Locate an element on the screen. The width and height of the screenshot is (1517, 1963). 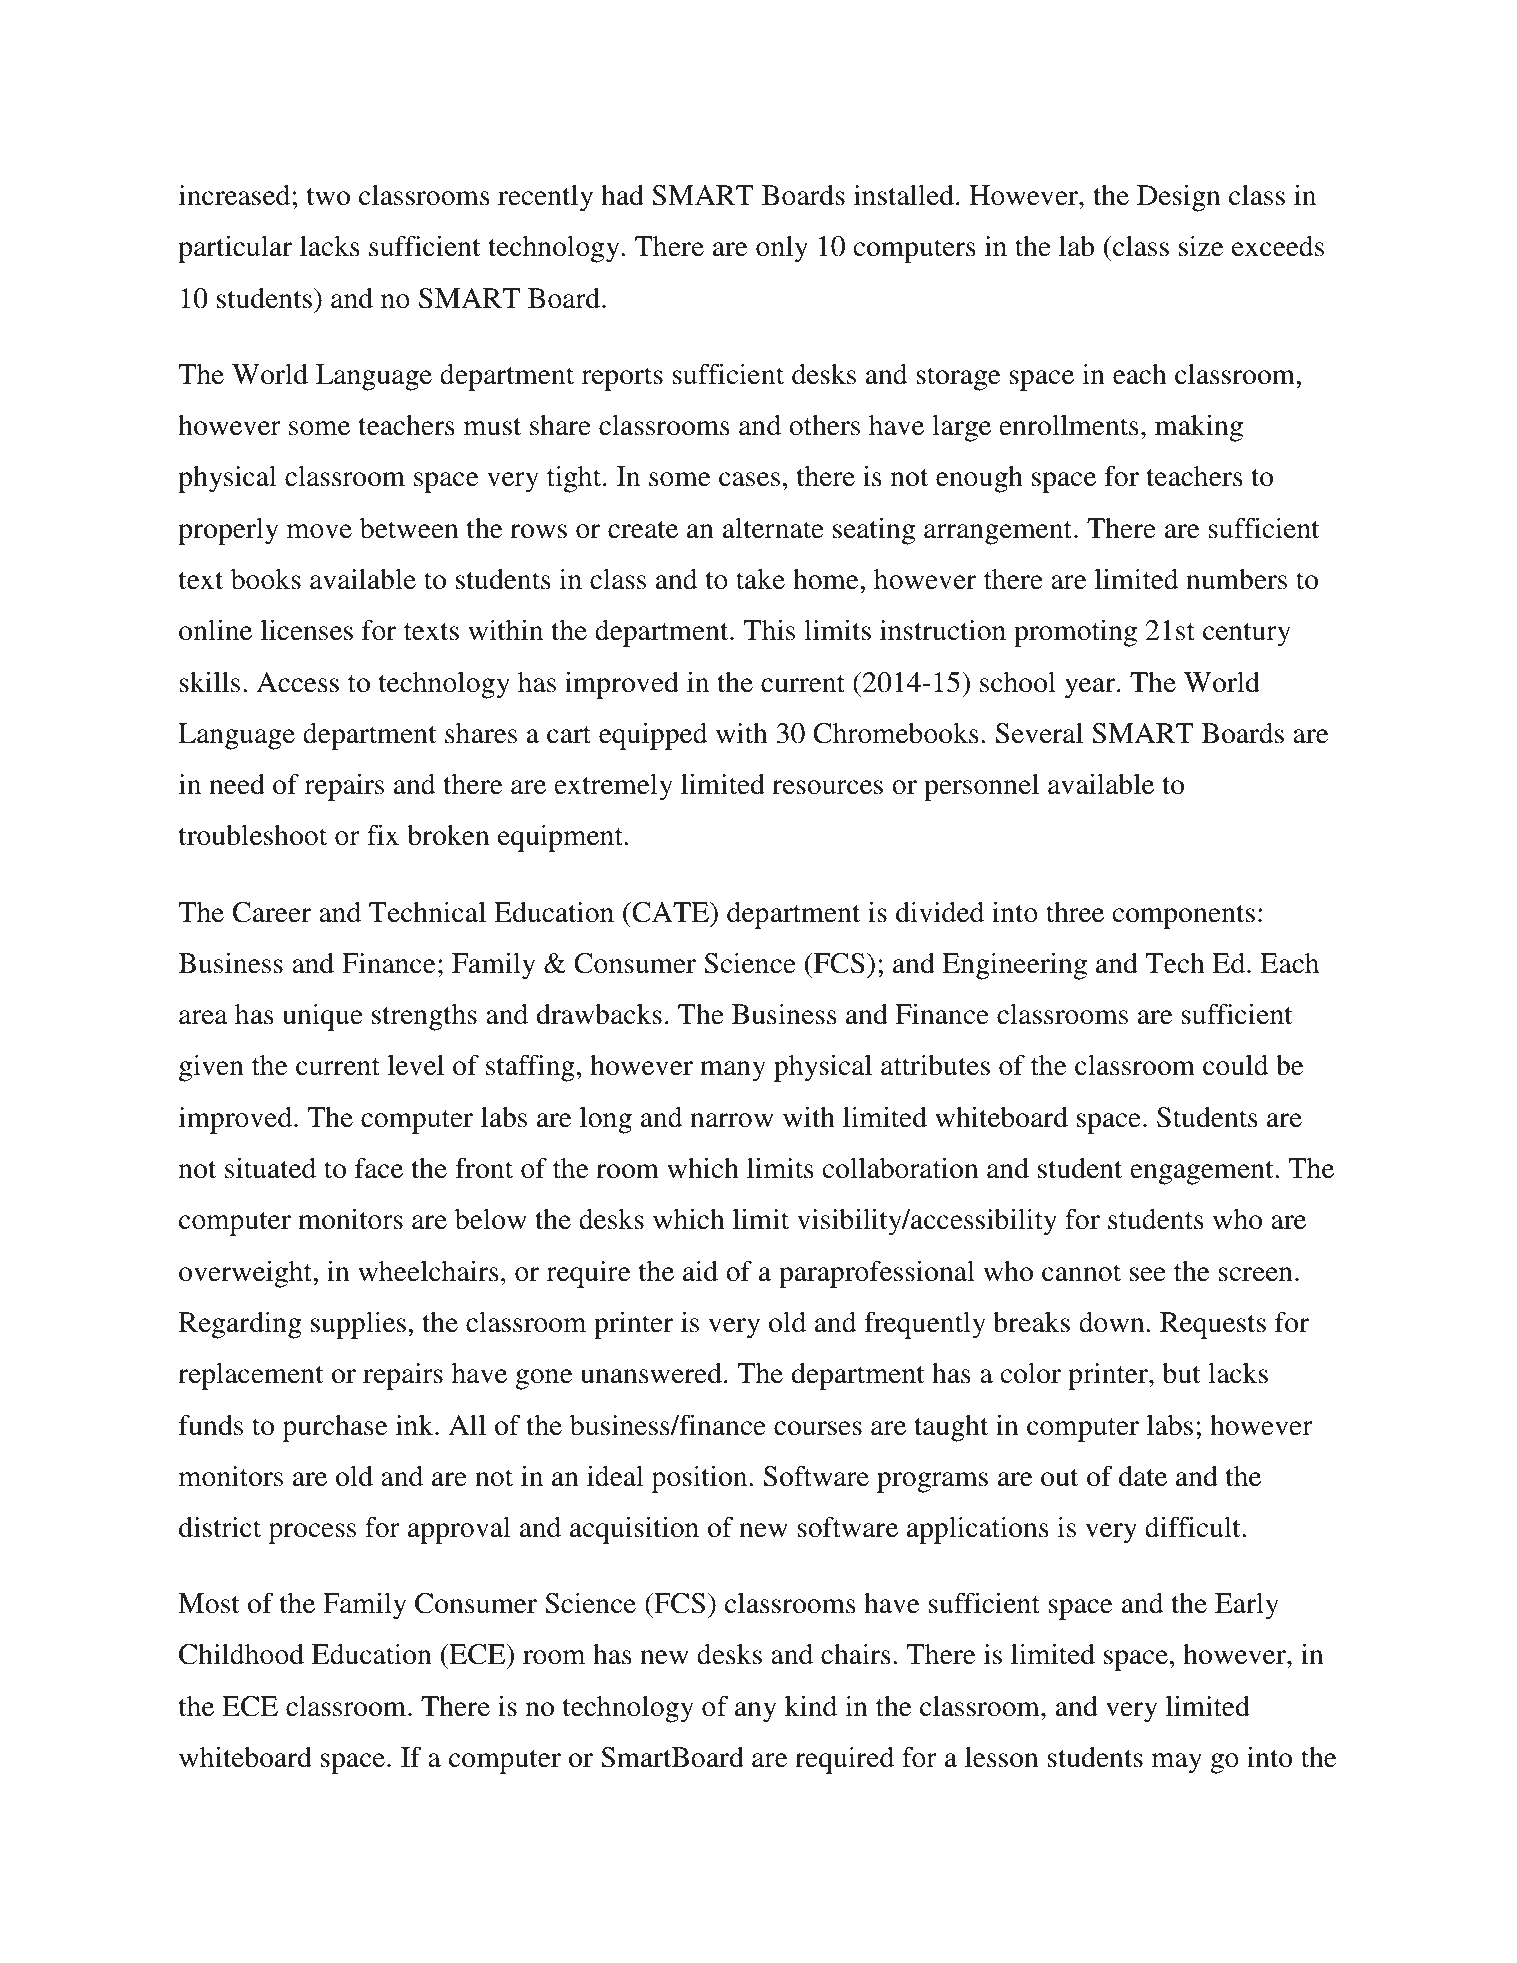
two is located at coordinates (328, 197).
